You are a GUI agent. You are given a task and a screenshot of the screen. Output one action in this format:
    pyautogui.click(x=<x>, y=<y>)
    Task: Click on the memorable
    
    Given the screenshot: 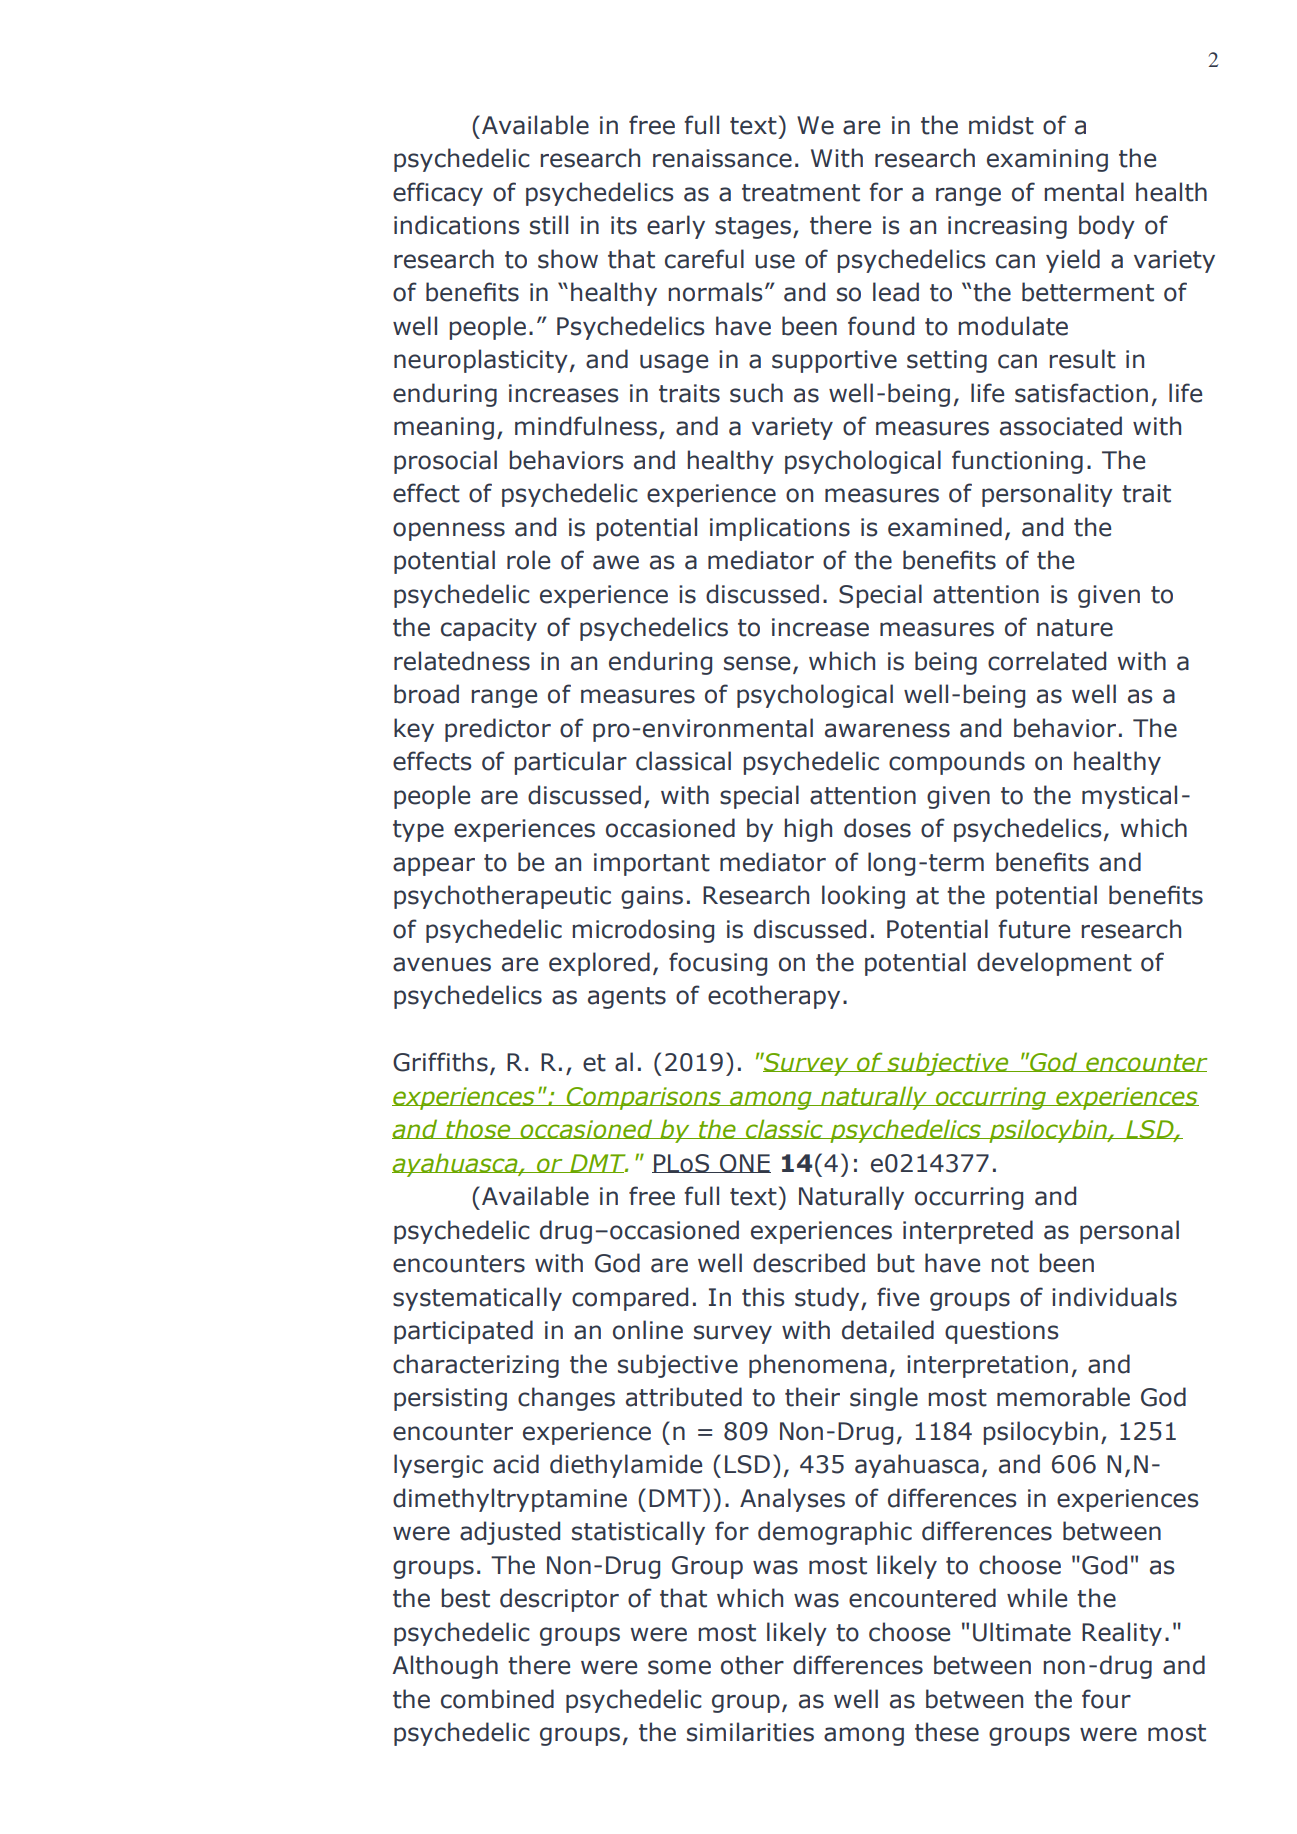 What is the action you would take?
    pyautogui.click(x=1063, y=1397)
